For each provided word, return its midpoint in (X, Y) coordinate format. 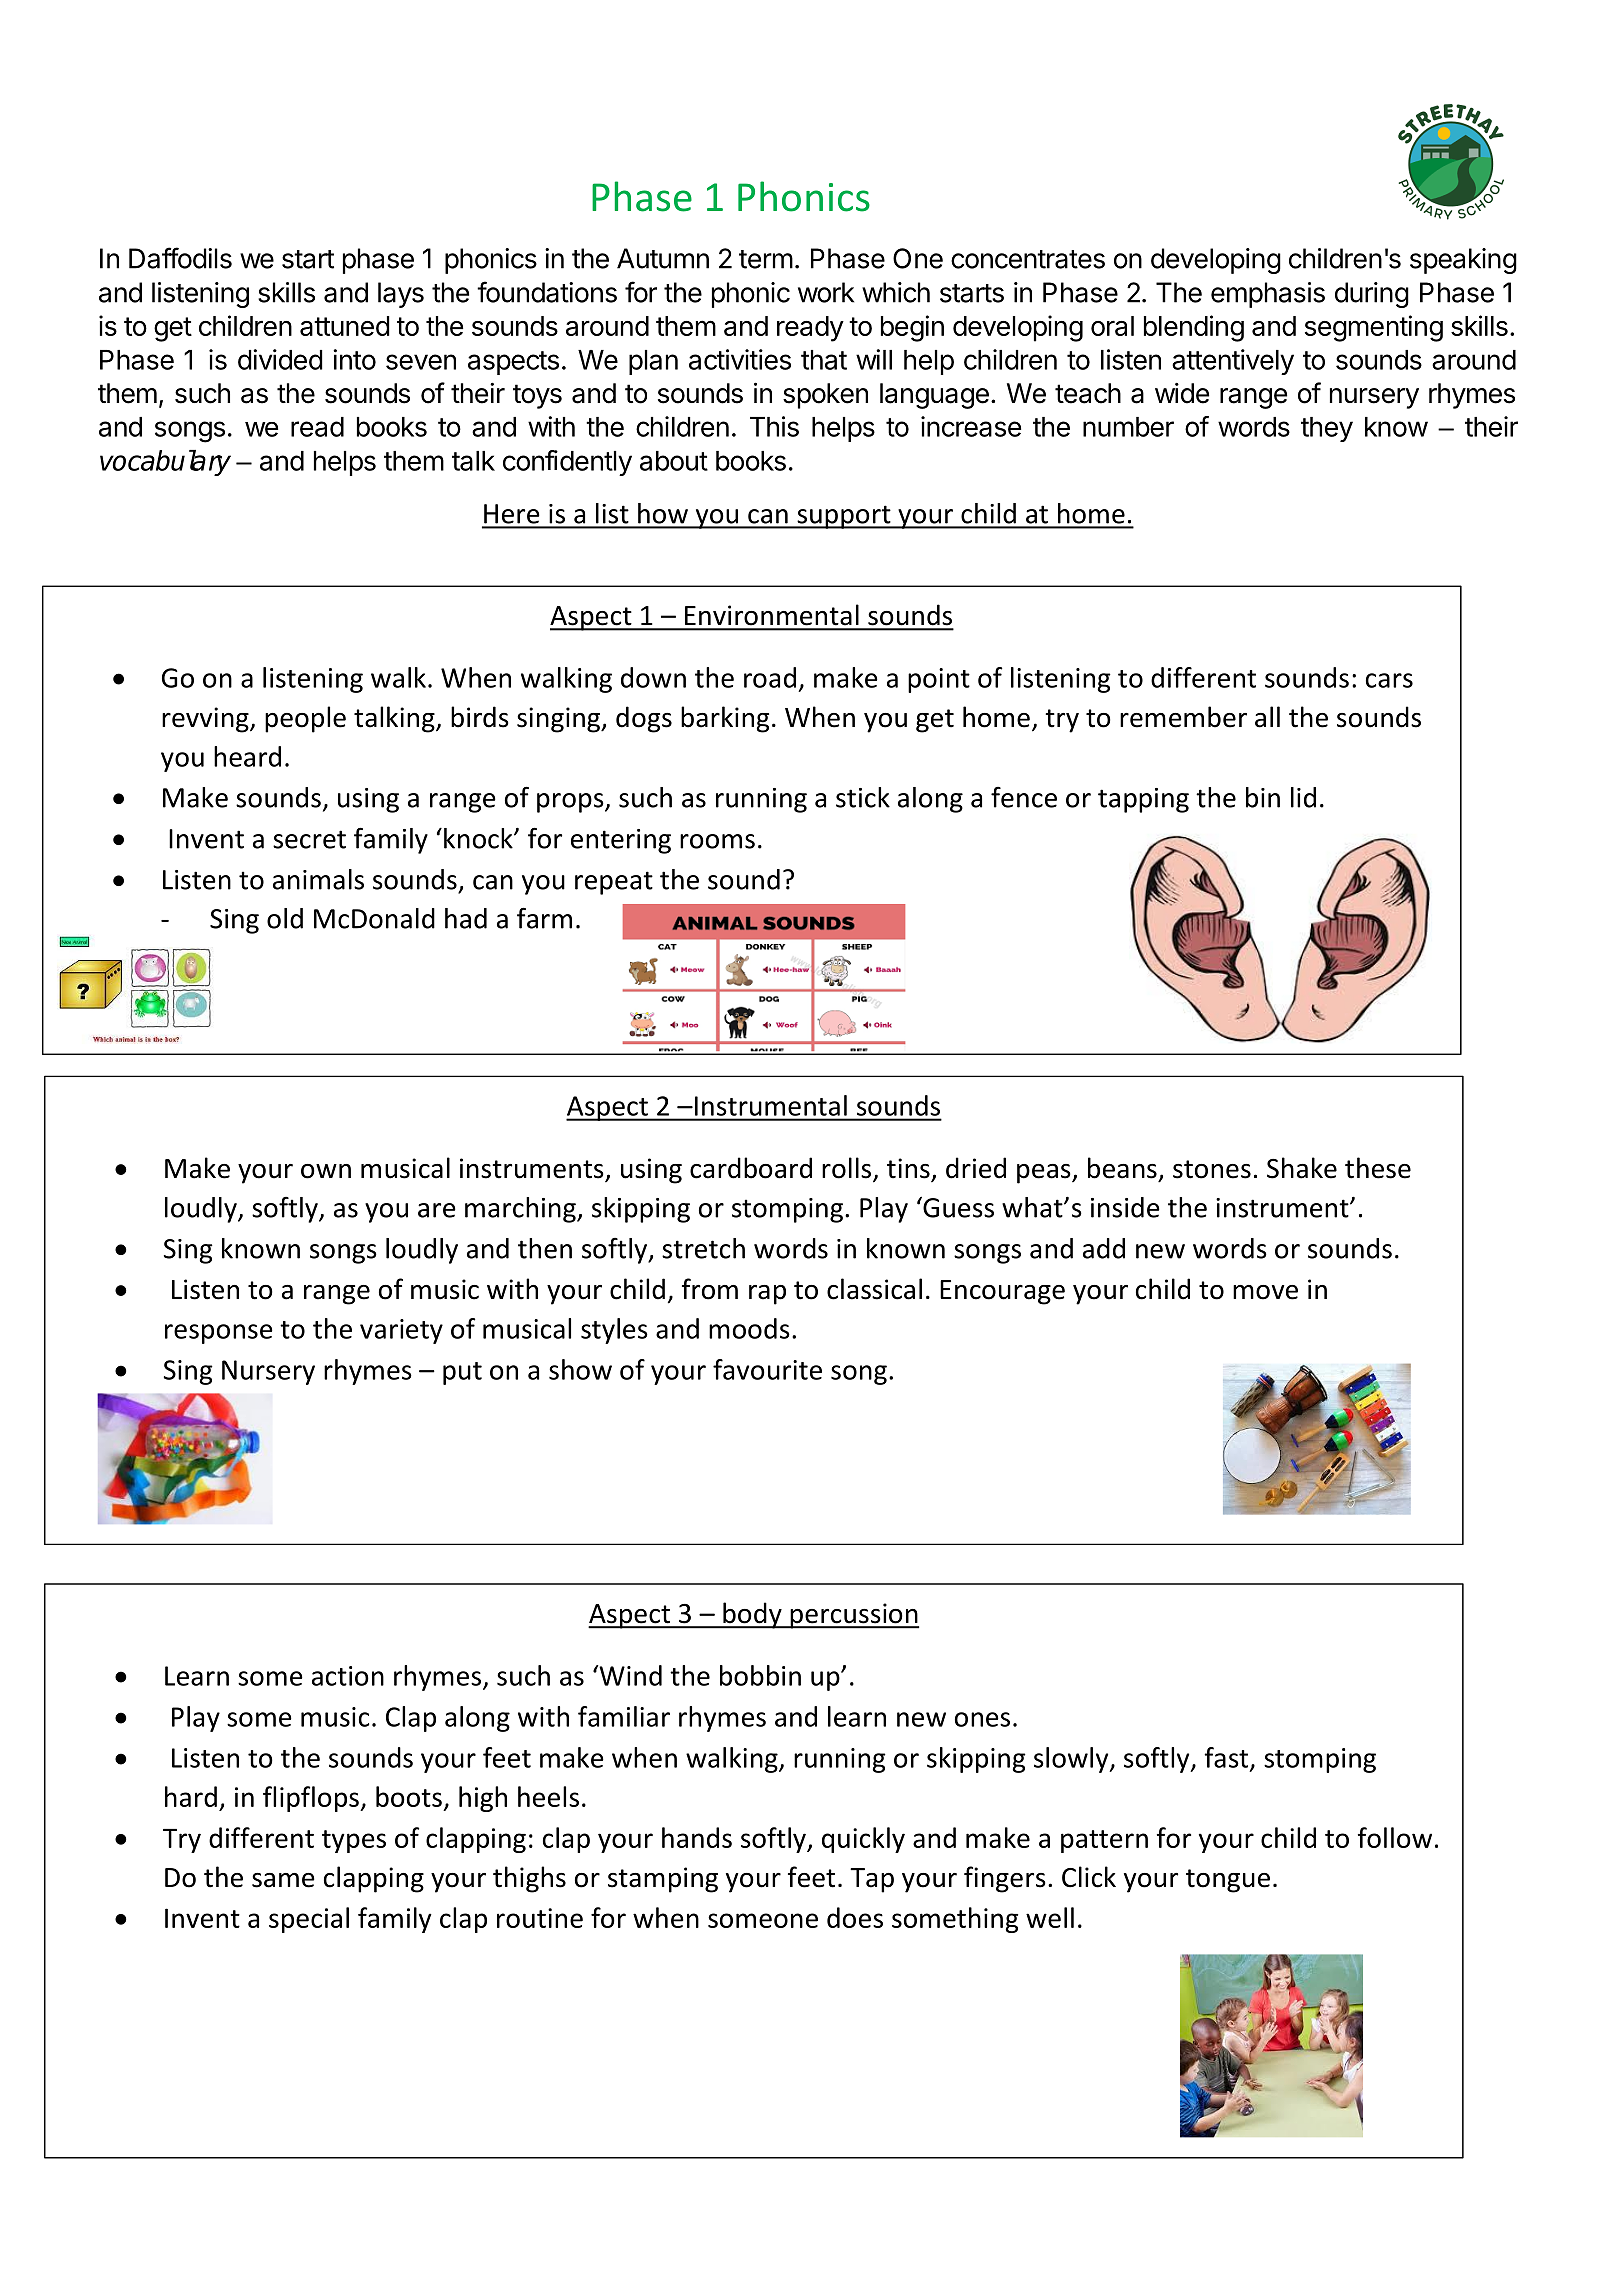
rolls (848, 1169)
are (437, 1210)
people (305, 719)
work (826, 292)
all (1267, 717)
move (1265, 1292)
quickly (863, 1840)
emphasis (1268, 295)
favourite (767, 1369)
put (462, 1373)
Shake (1302, 1168)
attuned (345, 326)
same (283, 1880)
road (770, 677)
